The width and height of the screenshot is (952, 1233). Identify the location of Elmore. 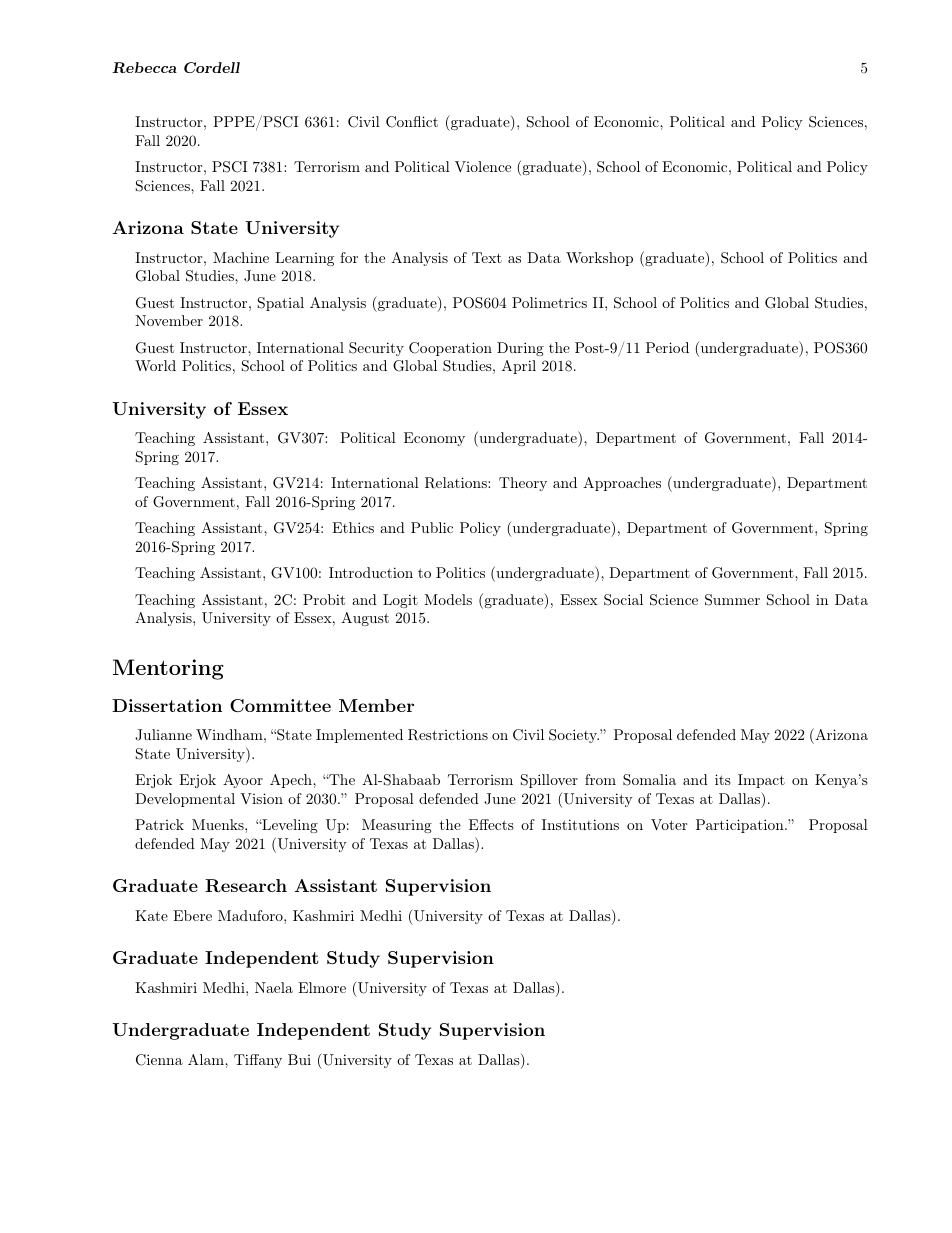
(322, 987).
